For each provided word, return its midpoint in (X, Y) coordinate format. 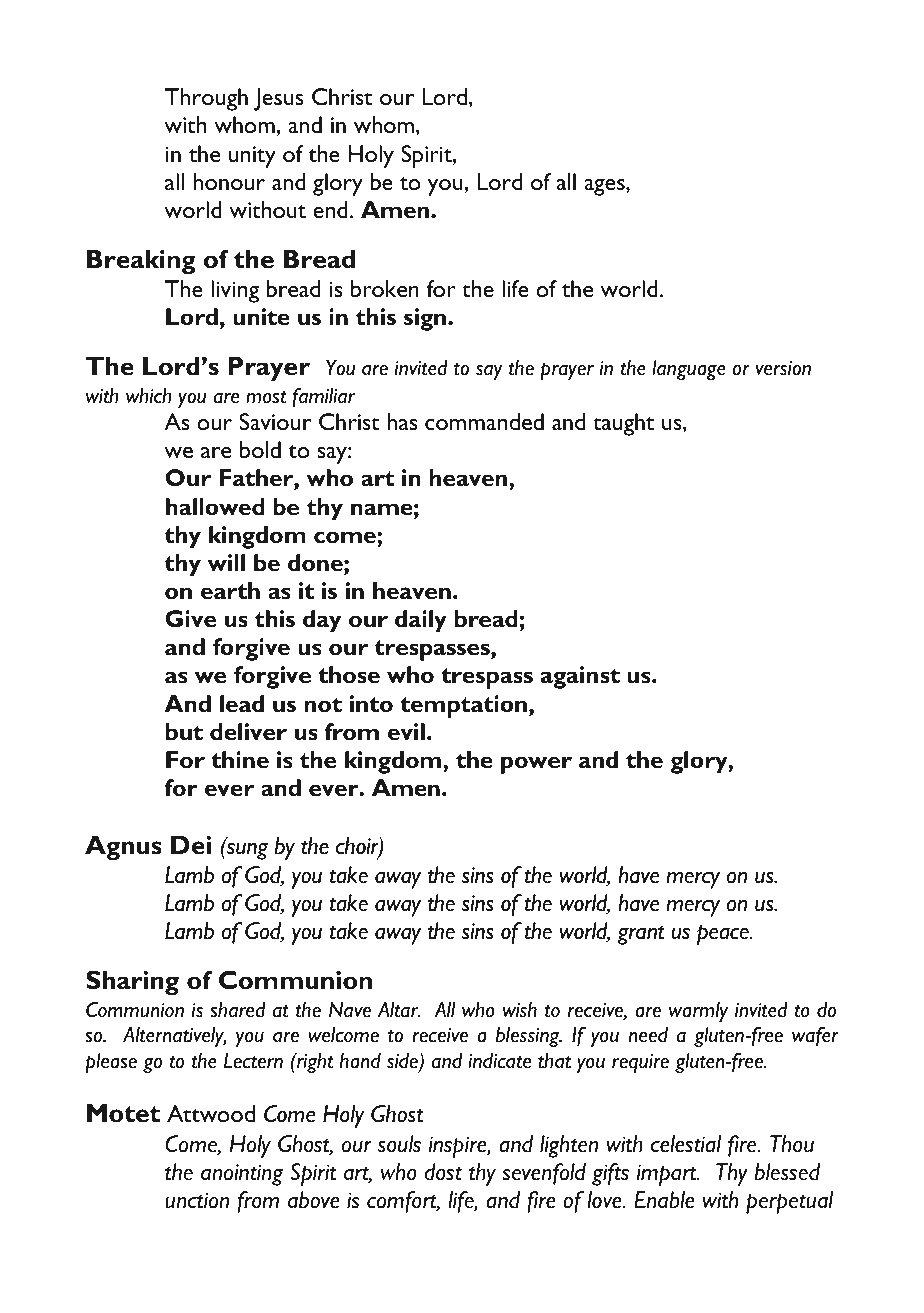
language (689, 370)
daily (421, 621)
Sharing (132, 982)
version (783, 368)
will (226, 563)
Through (206, 99)
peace (724, 935)
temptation (463, 706)
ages (605, 187)
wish (520, 1010)
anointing (242, 1175)
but (184, 732)
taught (623, 424)
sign (425, 319)
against (580, 677)
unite (261, 317)
